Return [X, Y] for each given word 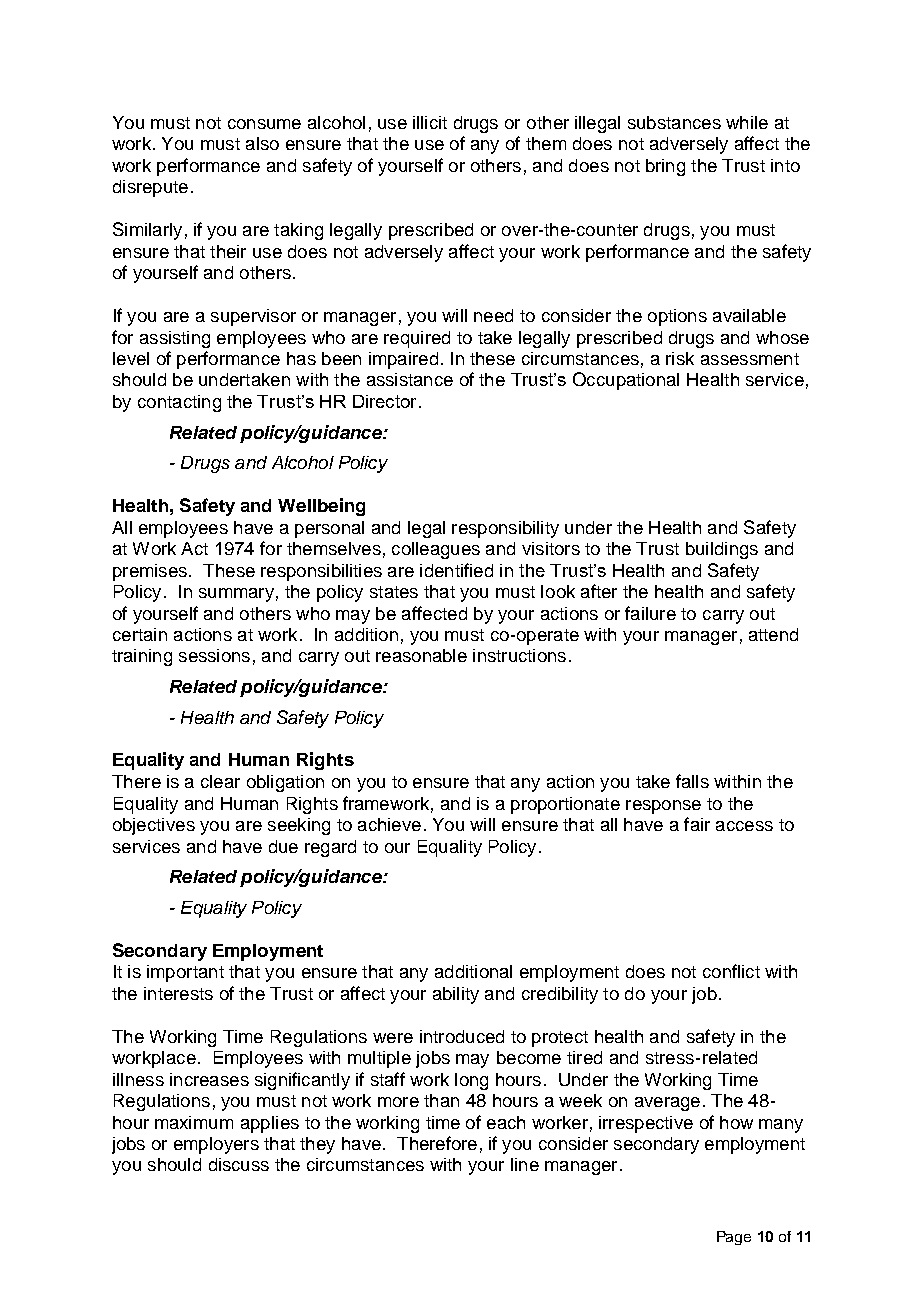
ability [456, 995]
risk [680, 358]
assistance [410, 379]
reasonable [421, 655]
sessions [214, 655]
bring [665, 167]
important [185, 973]
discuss [239, 1164]
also [262, 143]
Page [734, 1238]
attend [773, 634]
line [525, 1164]
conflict [731, 971]
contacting [179, 403]
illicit [430, 122]
